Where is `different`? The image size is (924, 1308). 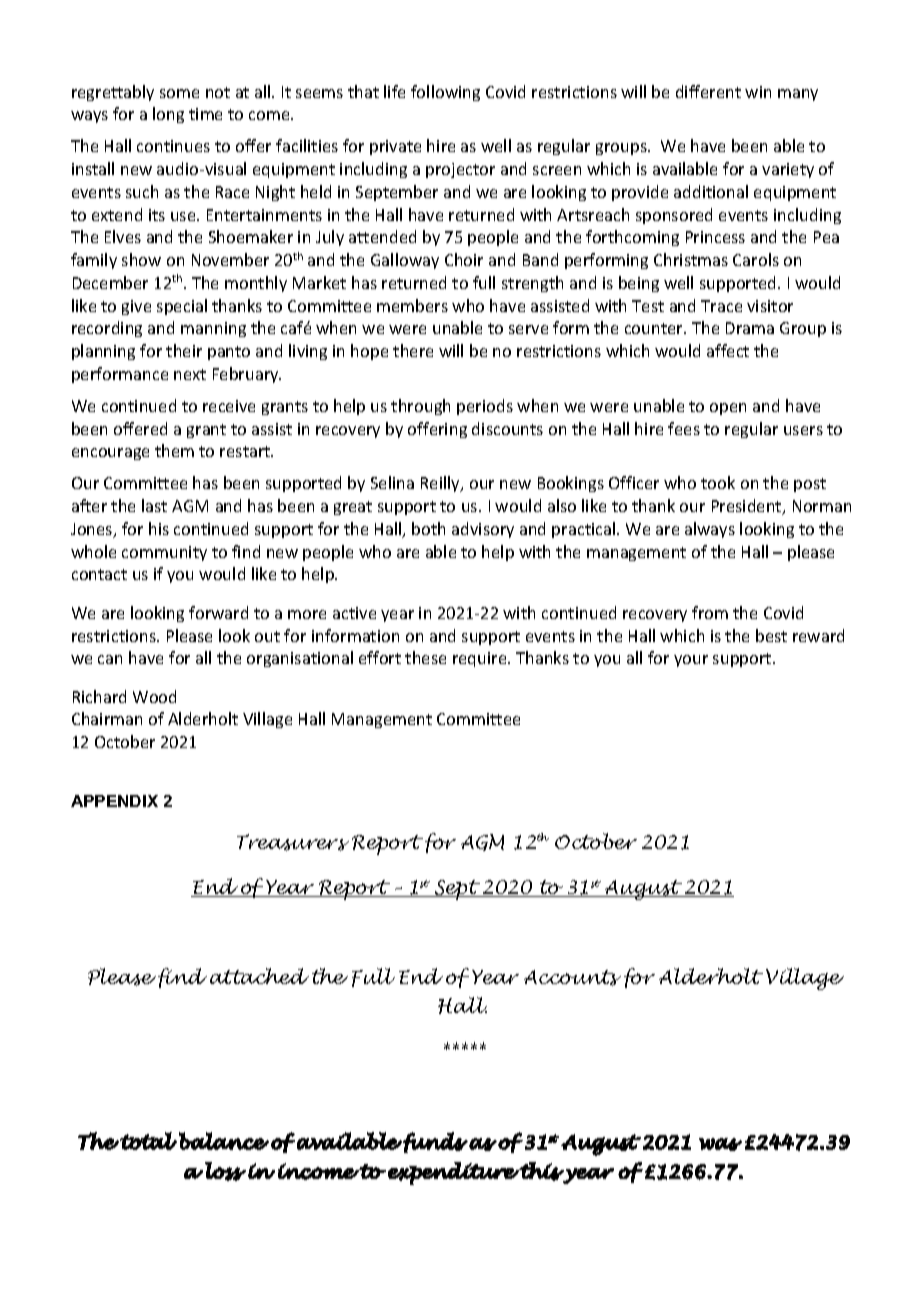 different is located at coordinates (708, 91).
